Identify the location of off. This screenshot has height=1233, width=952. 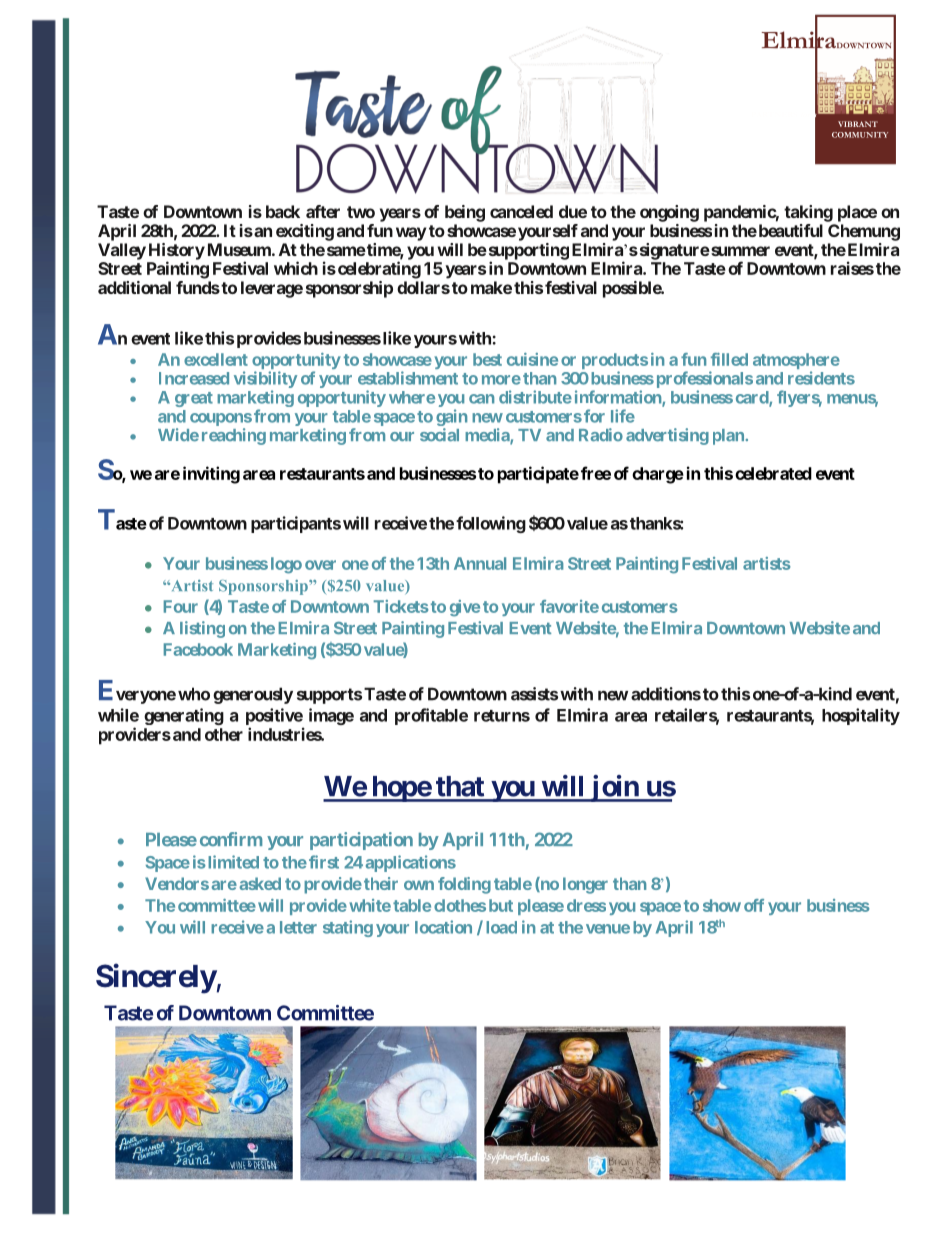
(754, 905).
